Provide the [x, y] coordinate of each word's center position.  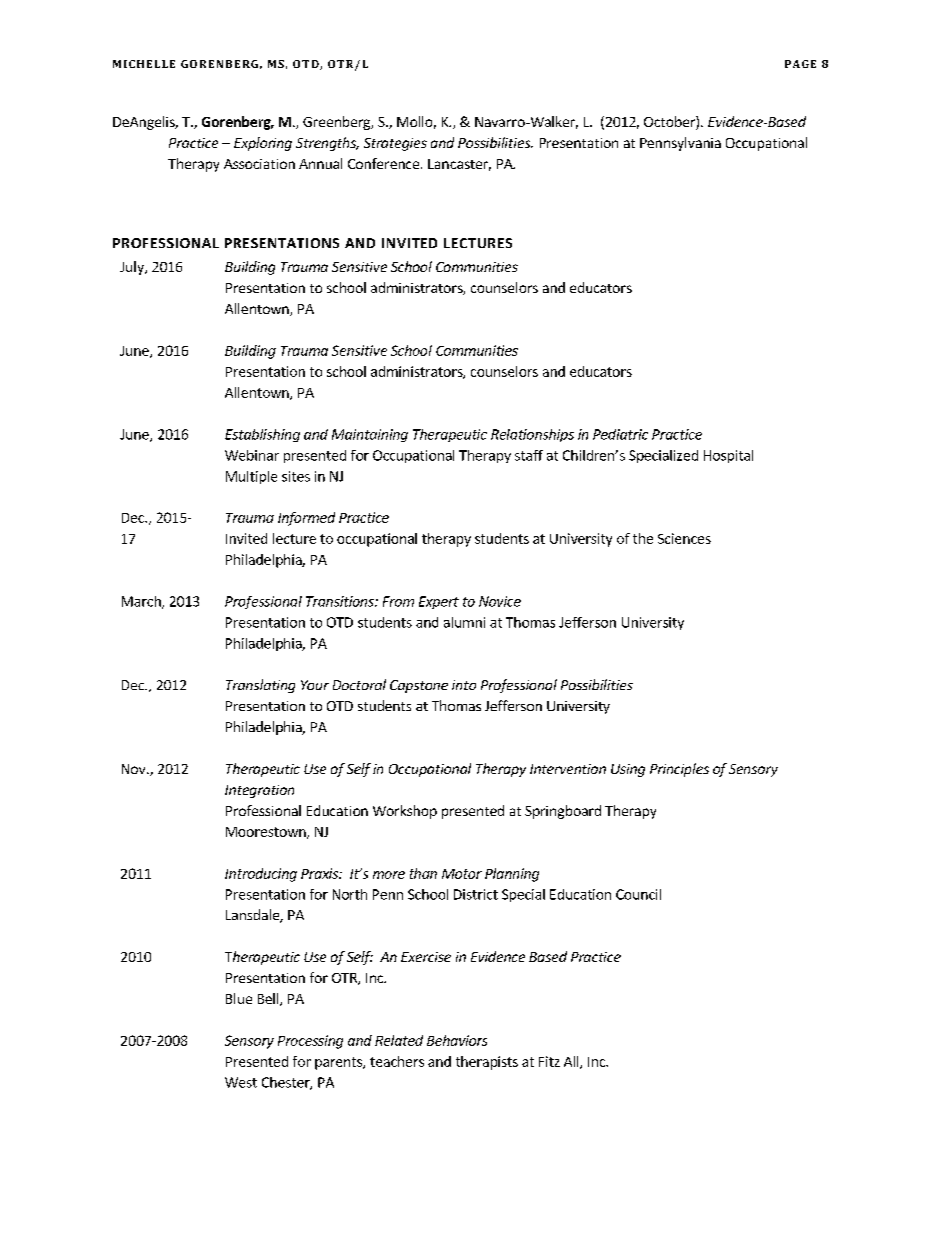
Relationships [532, 435]
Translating [260, 686]
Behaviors [457, 1040]
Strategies [395, 144]
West [241, 1082]
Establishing [262, 435]
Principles [679, 770]
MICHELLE [144, 64]
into [464, 685]
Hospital [728, 456]
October [670, 123]
